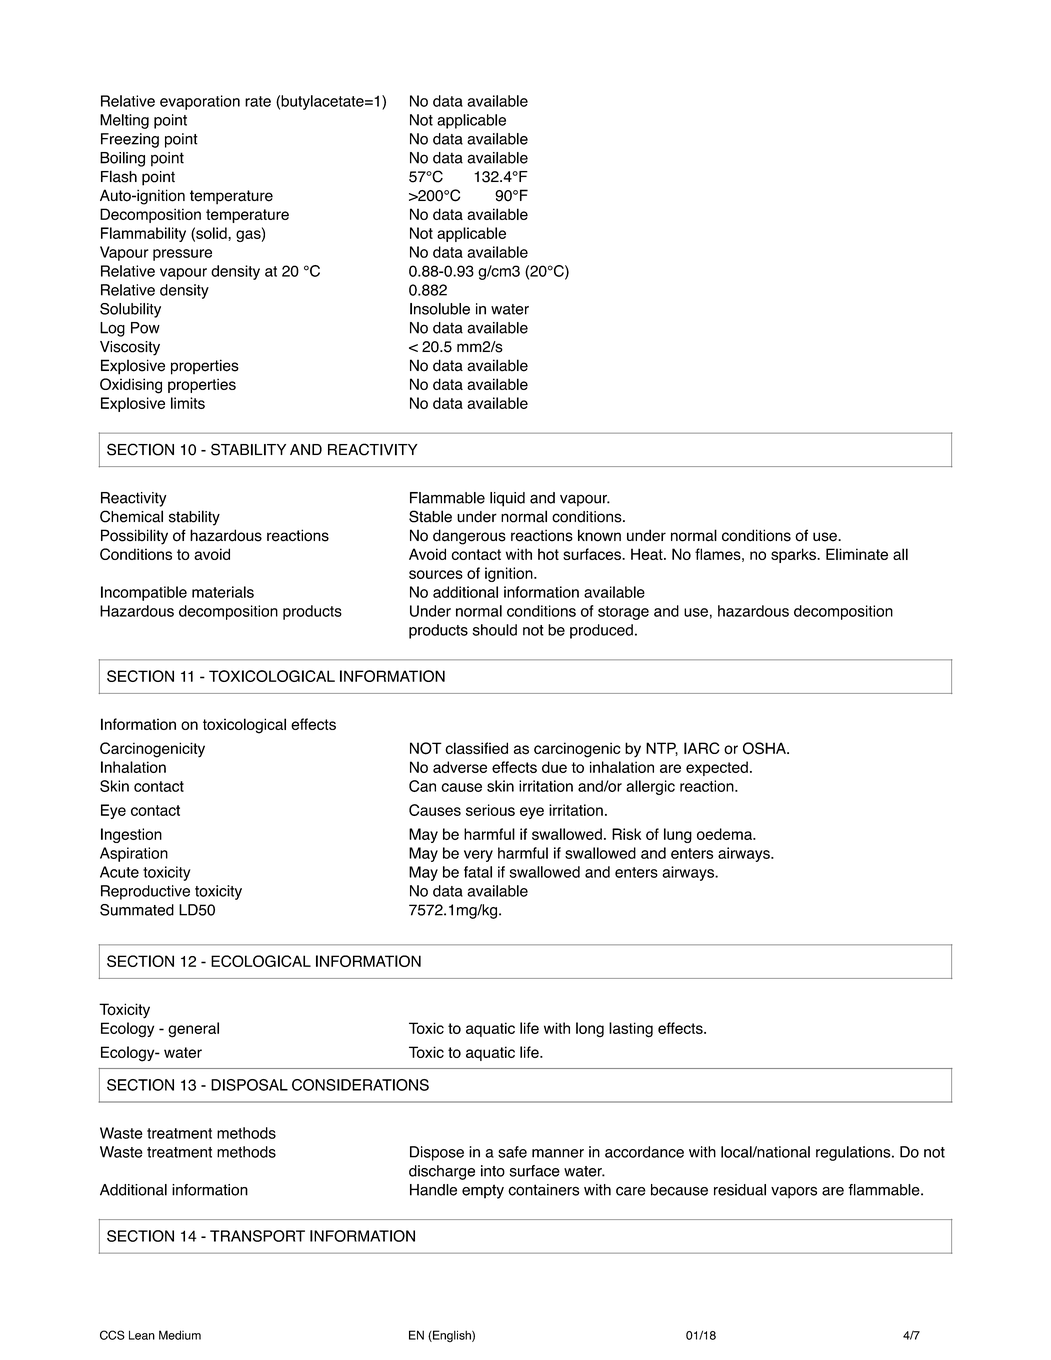  What do you see at coordinates (223, 592) in the screenshot?
I see `materials` at bounding box center [223, 592].
